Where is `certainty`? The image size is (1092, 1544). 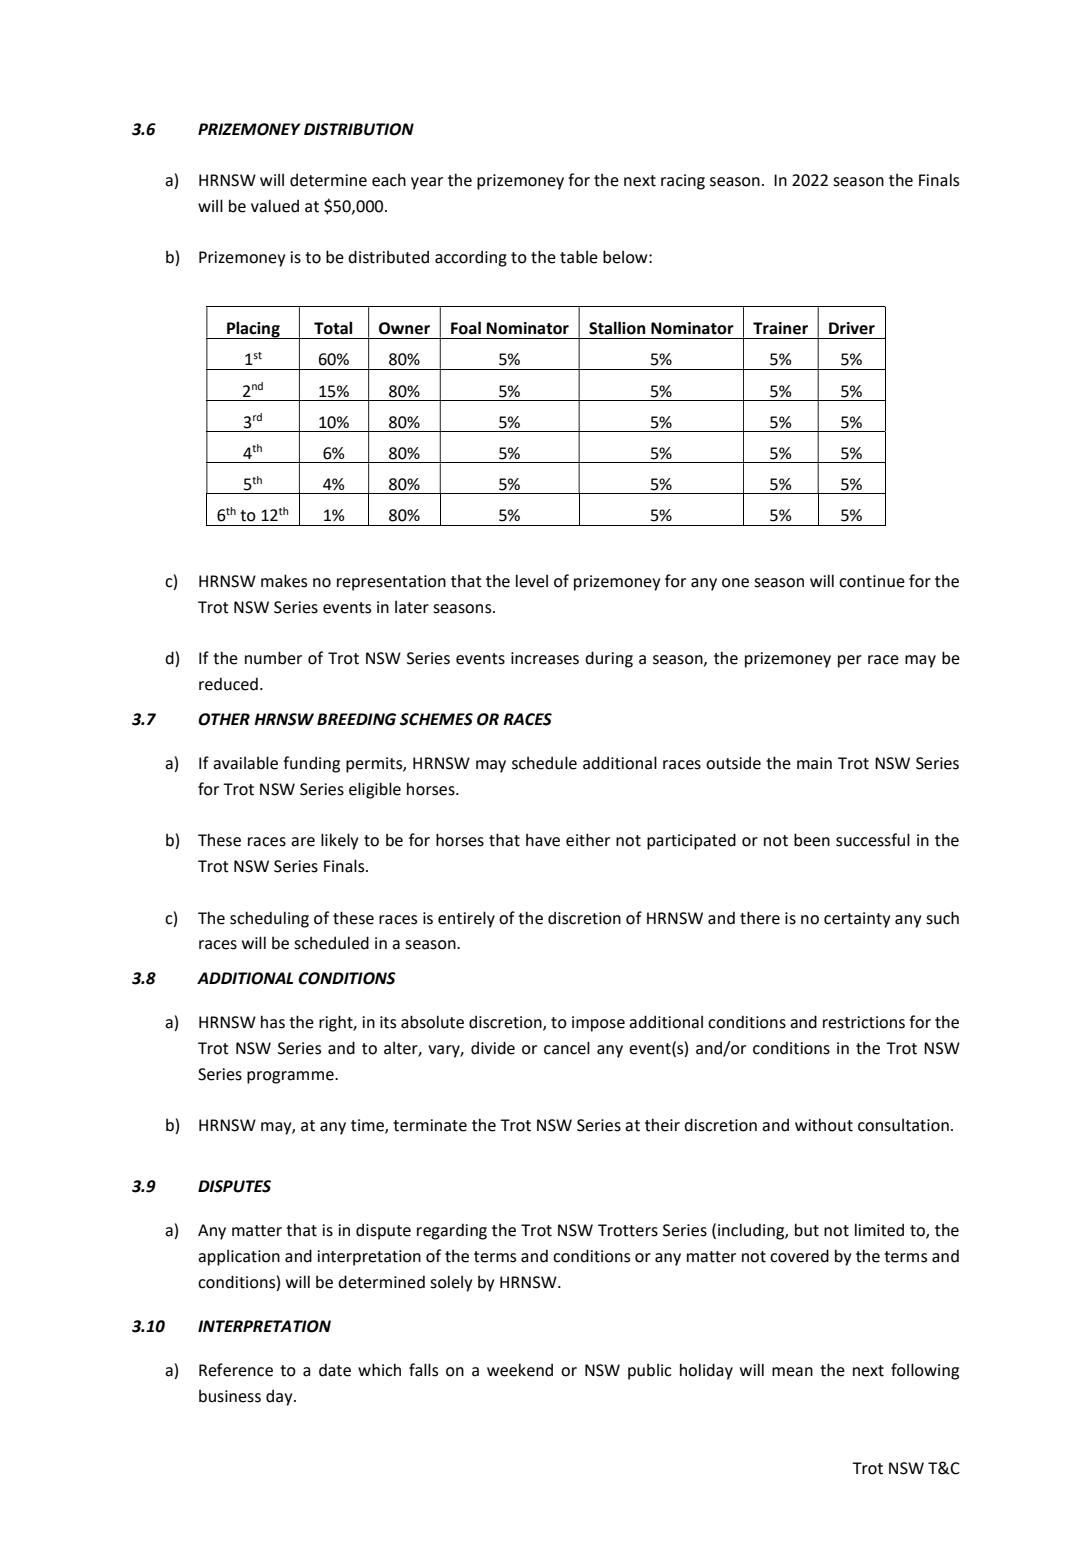
certainty is located at coordinates (857, 920).
